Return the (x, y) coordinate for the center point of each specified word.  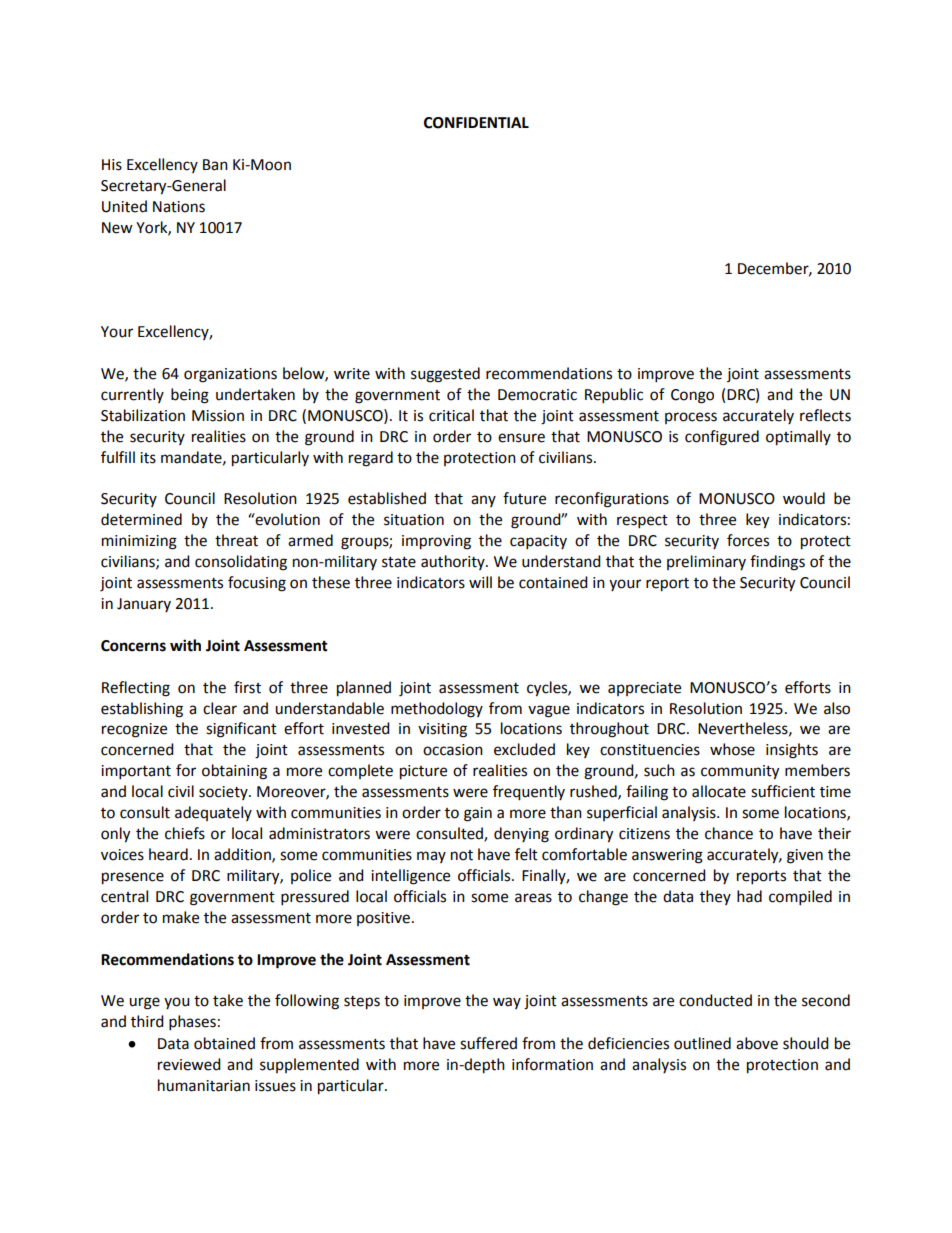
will (480, 582)
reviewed (189, 1064)
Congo (692, 396)
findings (777, 563)
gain (478, 814)
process (691, 418)
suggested (445, 375)
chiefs (185, 833)
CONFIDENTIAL (476, 123)
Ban (215, 165)
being (190, 396)
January (144, 605)
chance (729, 833)
